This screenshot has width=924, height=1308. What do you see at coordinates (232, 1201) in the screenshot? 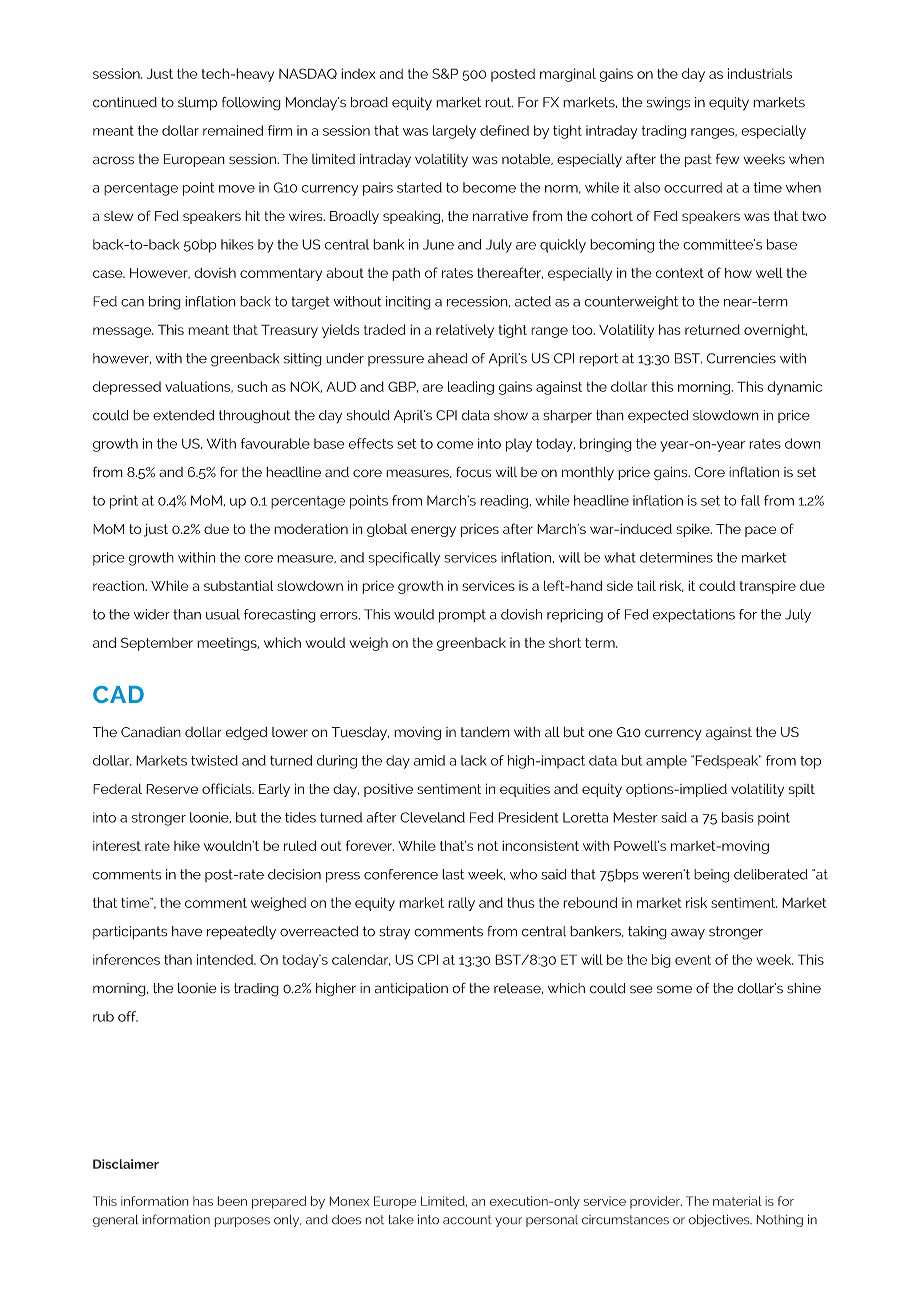
I see `been` at bounding box center [232, 1201].
